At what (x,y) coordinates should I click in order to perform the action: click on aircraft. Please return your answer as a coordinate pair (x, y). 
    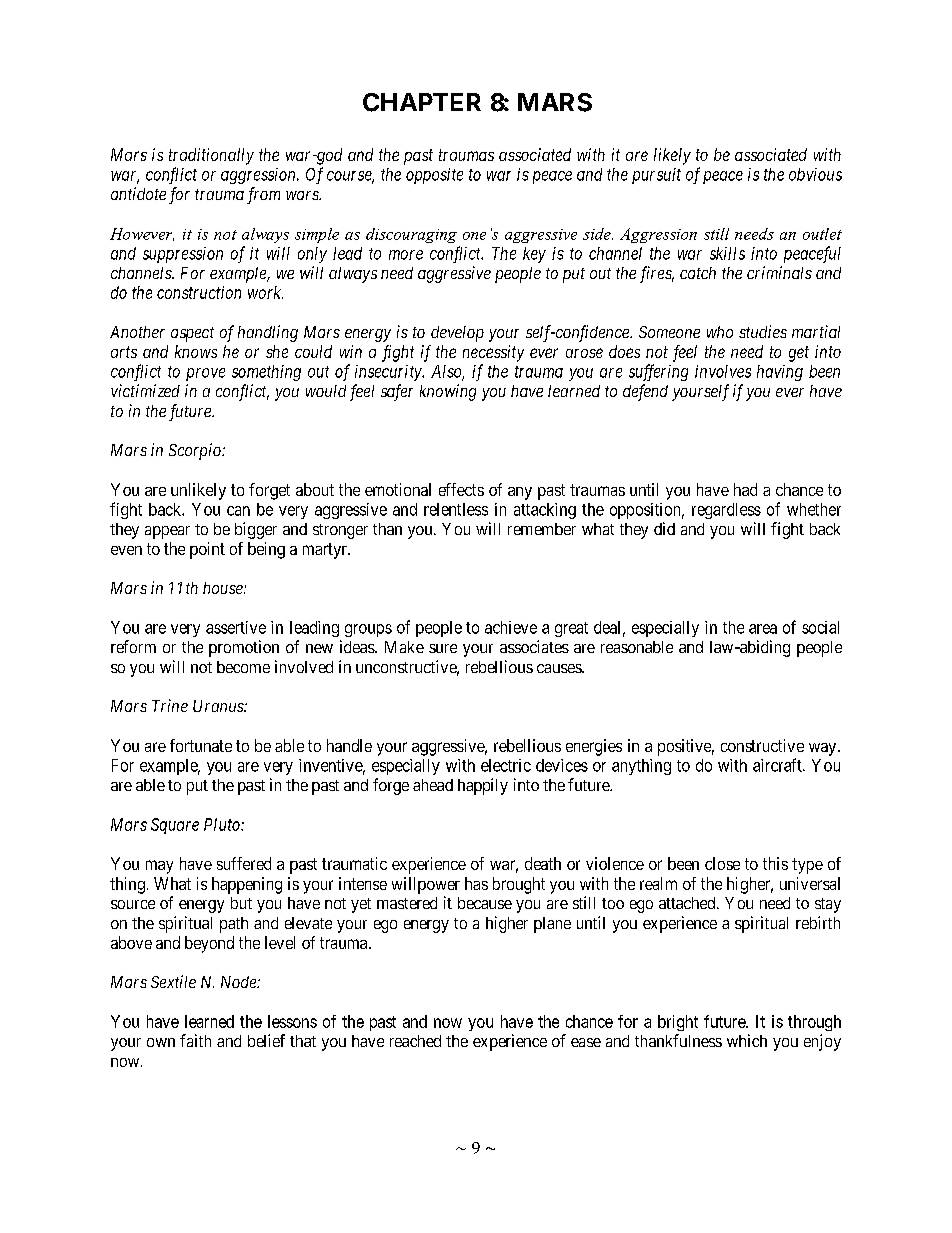
    Looking at the image, I should click on (778, 765).
